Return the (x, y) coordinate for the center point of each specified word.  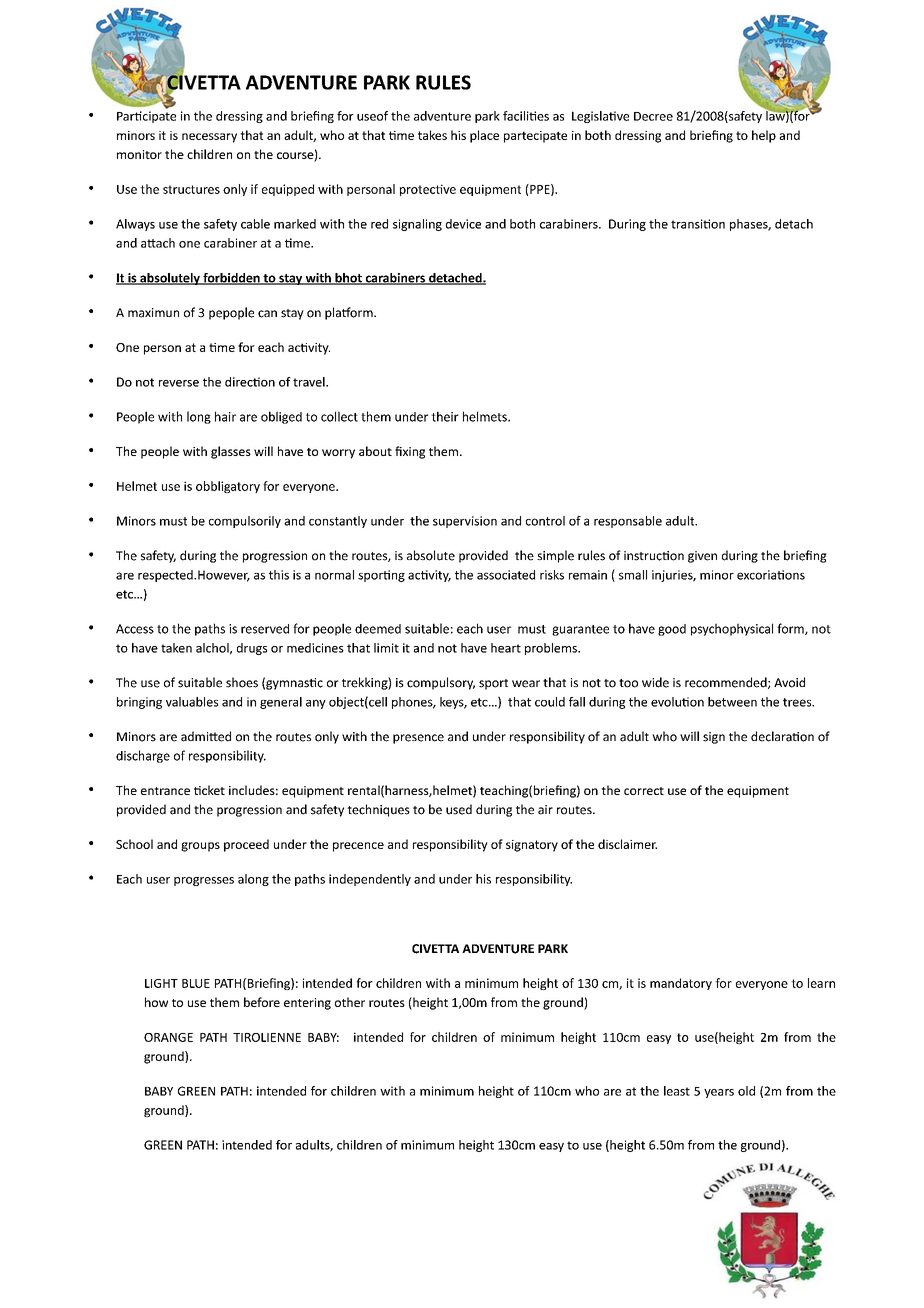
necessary (209, 138)
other (350, 1002)
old (746, 1091)
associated (506, 575)
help (764, 136)
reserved (265, 629)
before (262, 1002)
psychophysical (732, 629)
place (484, 136)
